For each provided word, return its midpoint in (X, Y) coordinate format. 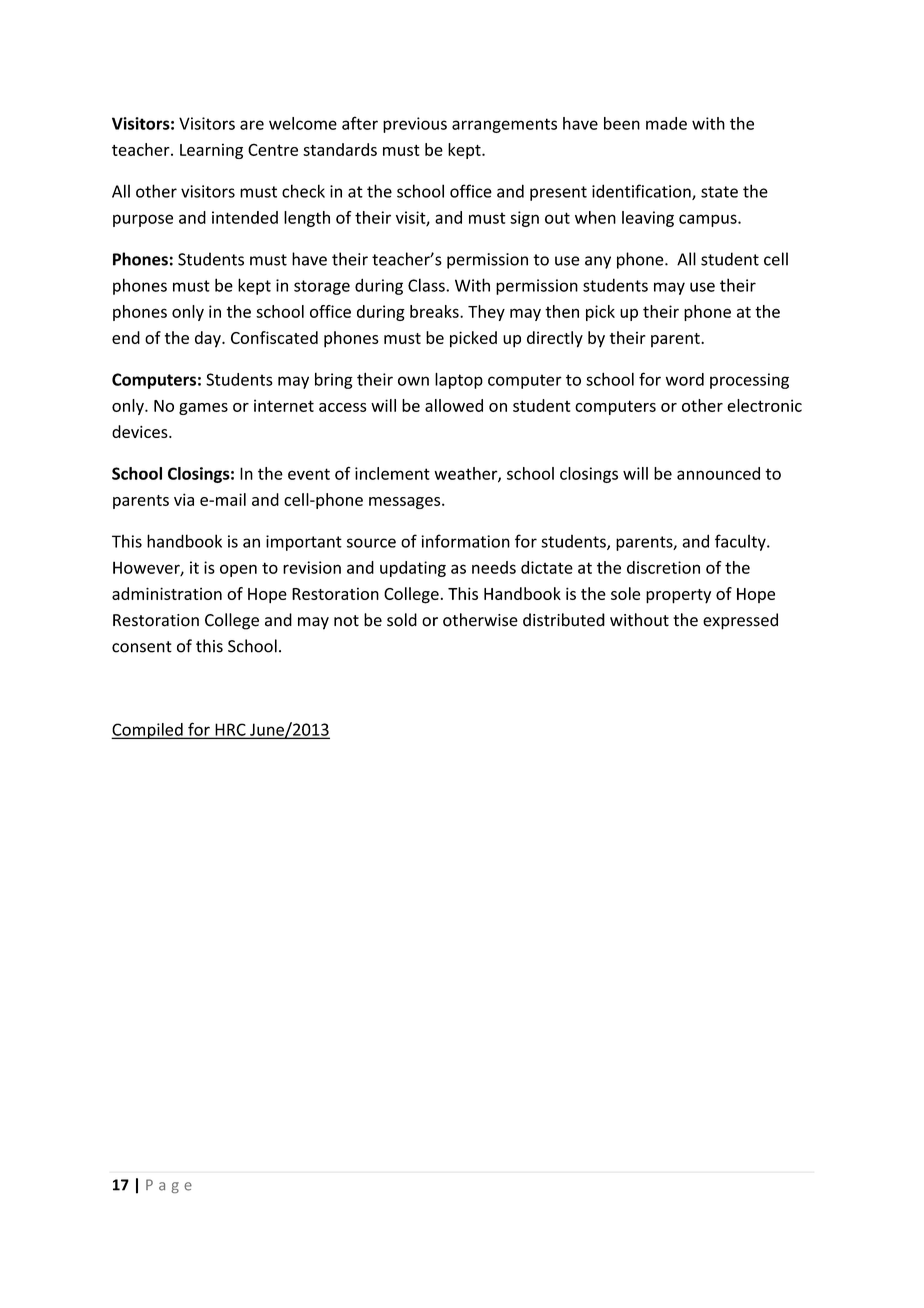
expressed (740, 621)
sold (402, 620)
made (666, 123)
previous (415, 125)
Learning (211, 151)
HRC (230, 730)
